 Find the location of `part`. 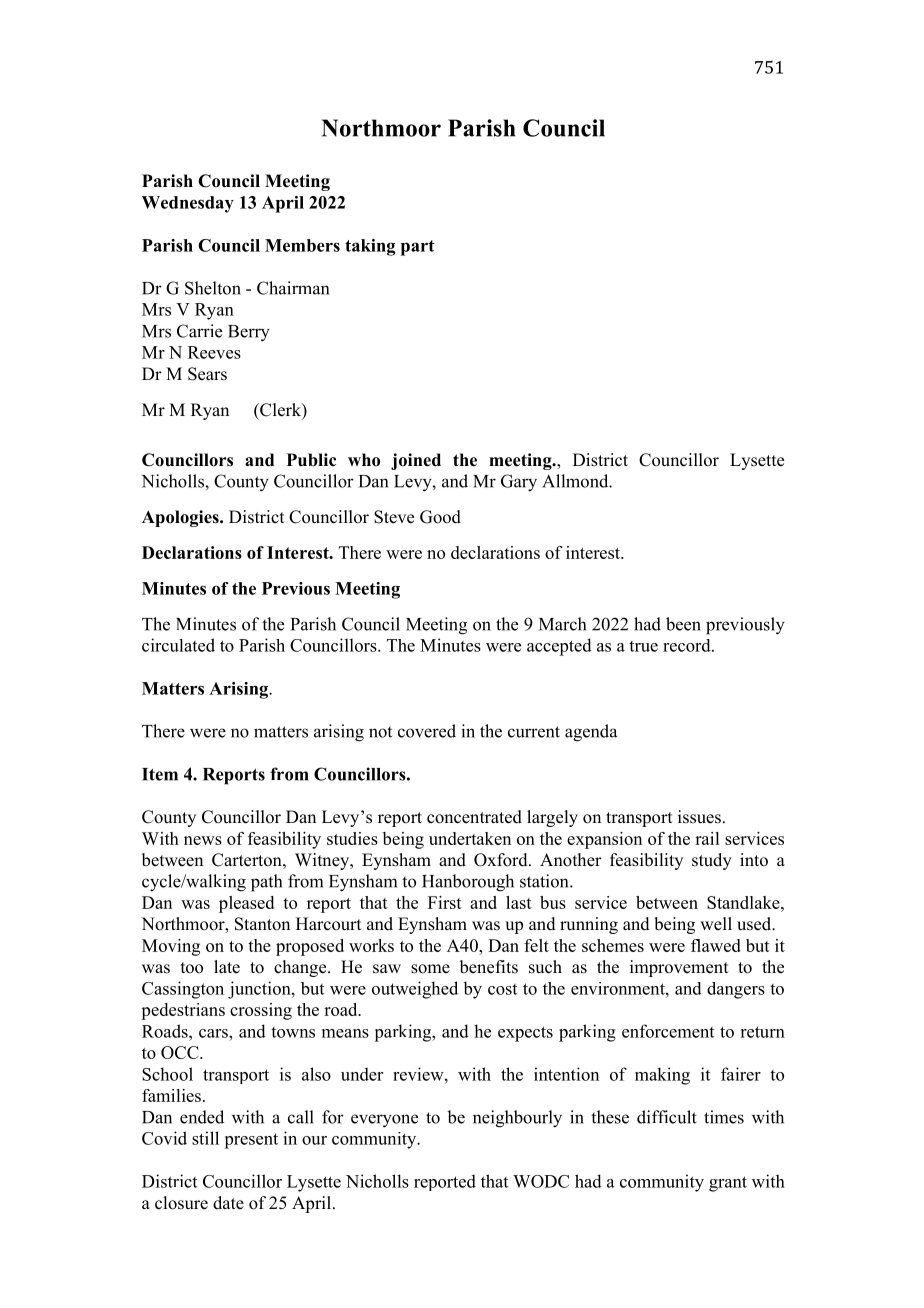

part is located at coordinates (418, 248).
